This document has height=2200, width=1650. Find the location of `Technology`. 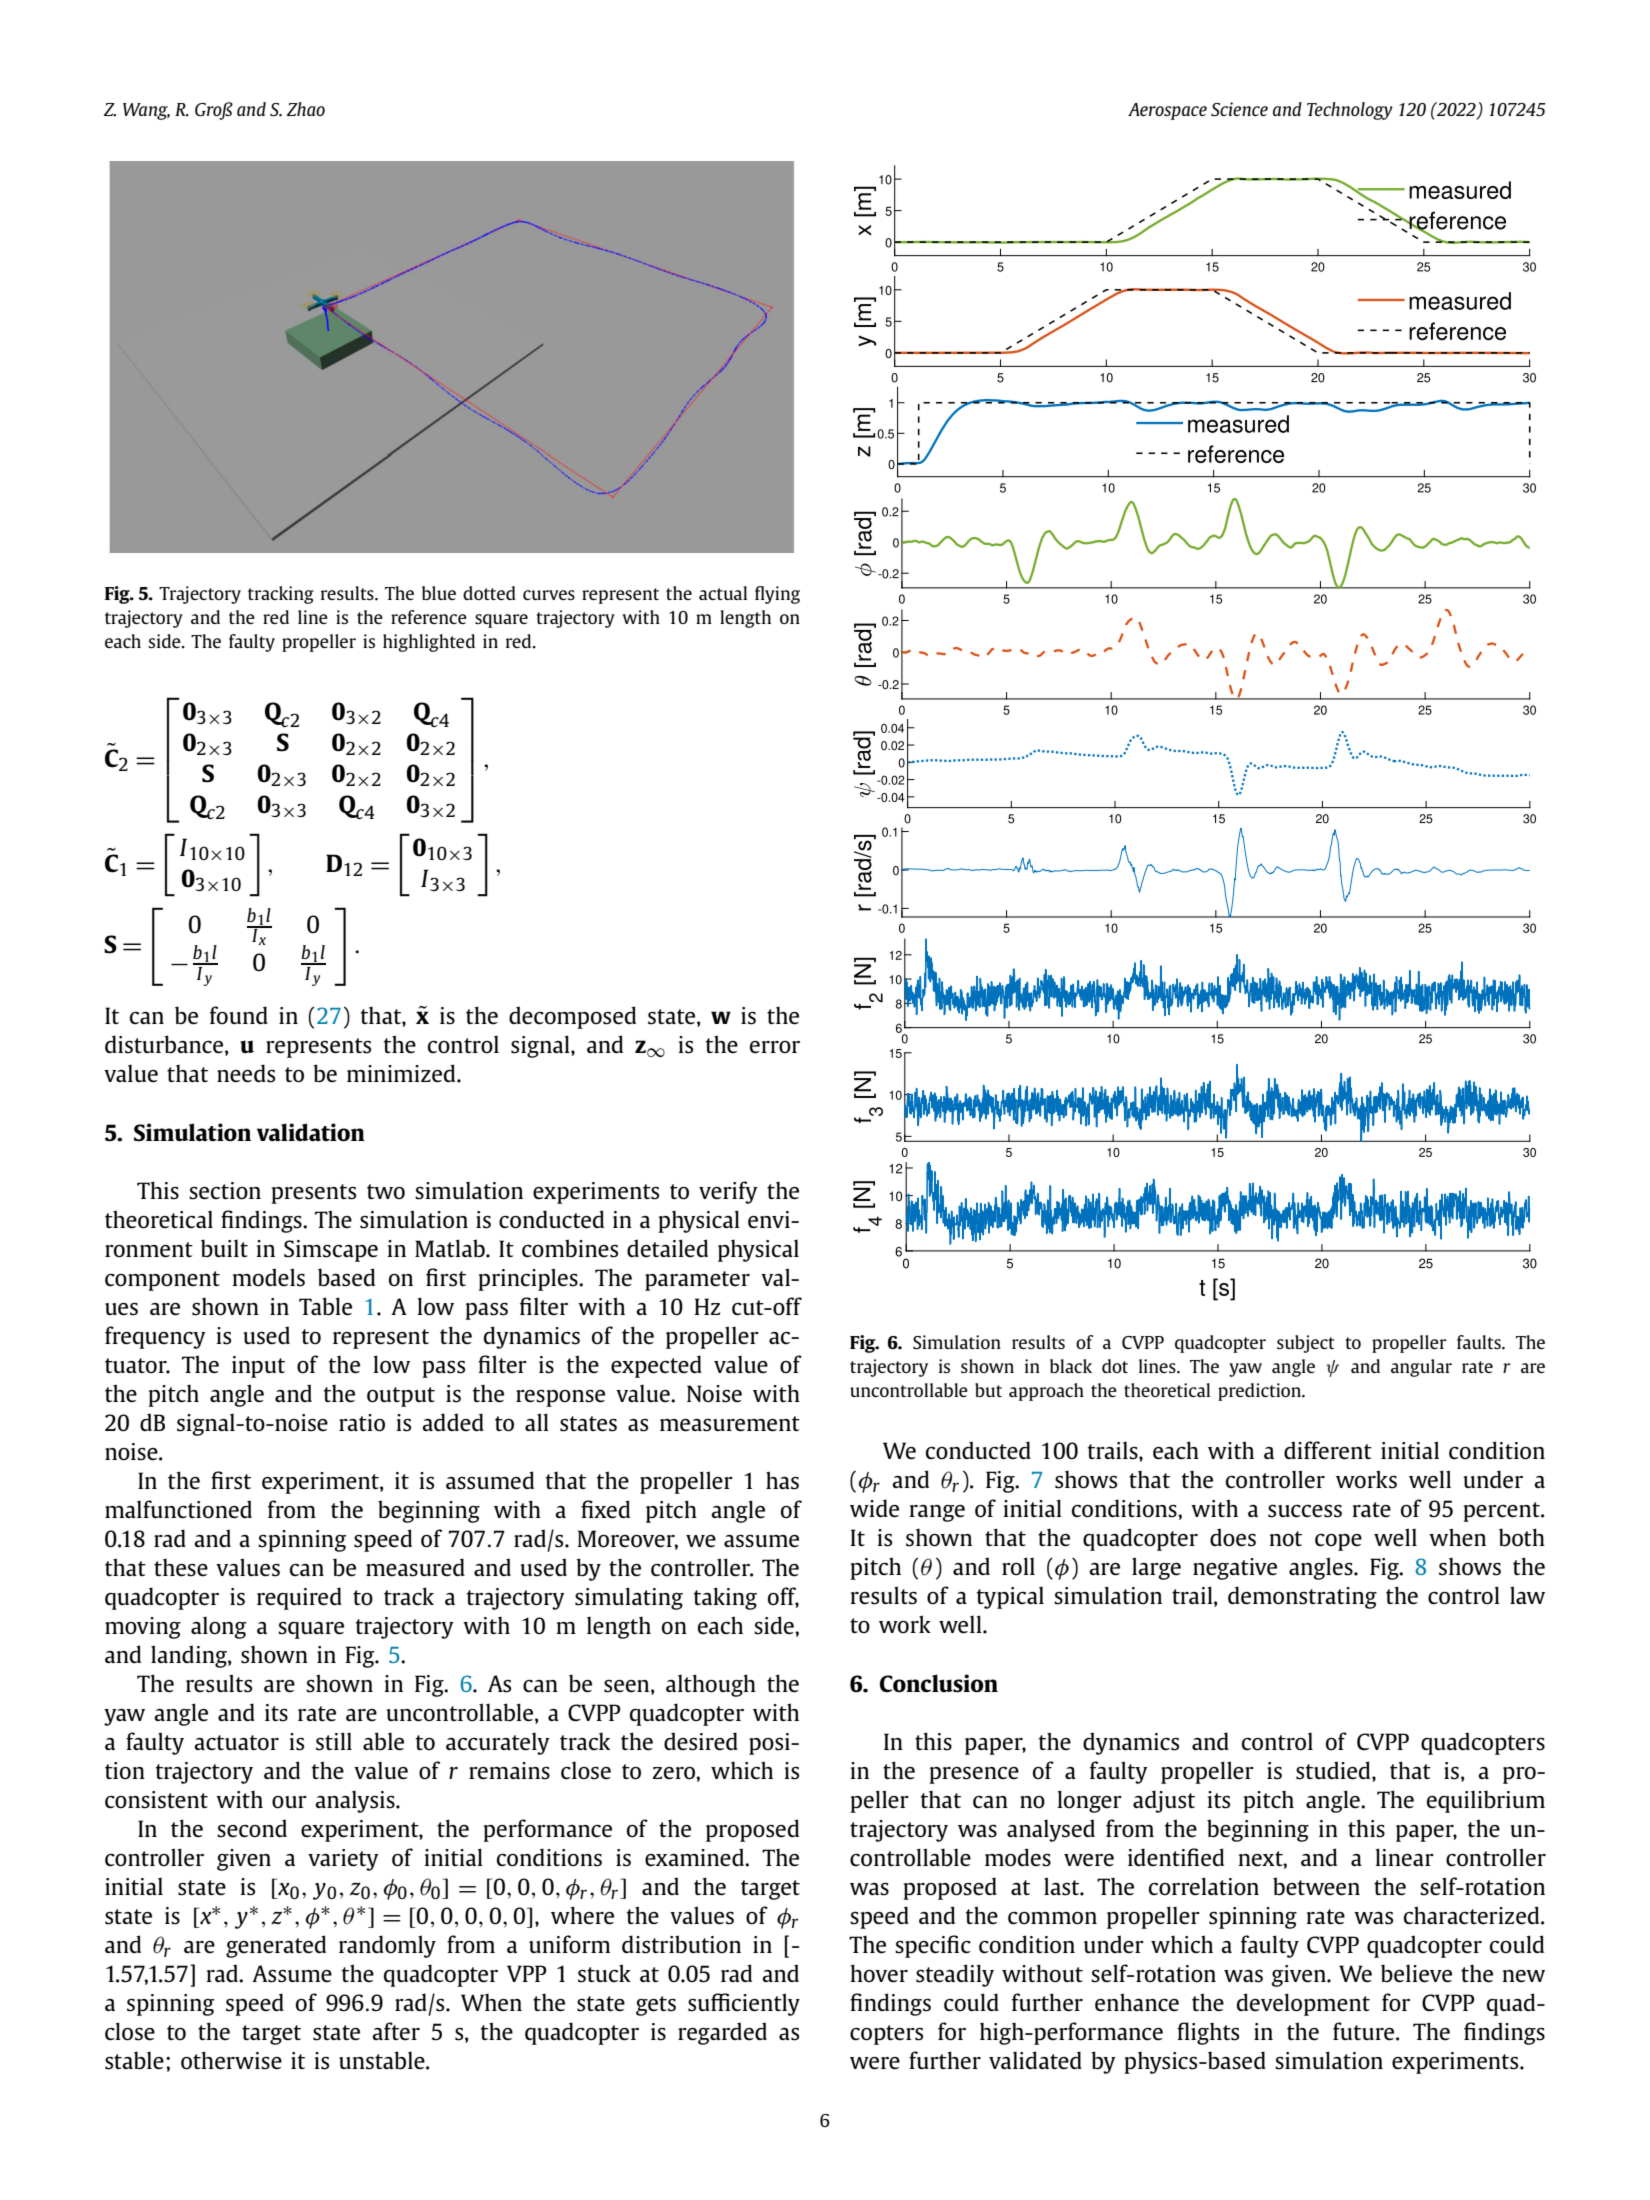

Technology is located at coordinates (1350, 111).
